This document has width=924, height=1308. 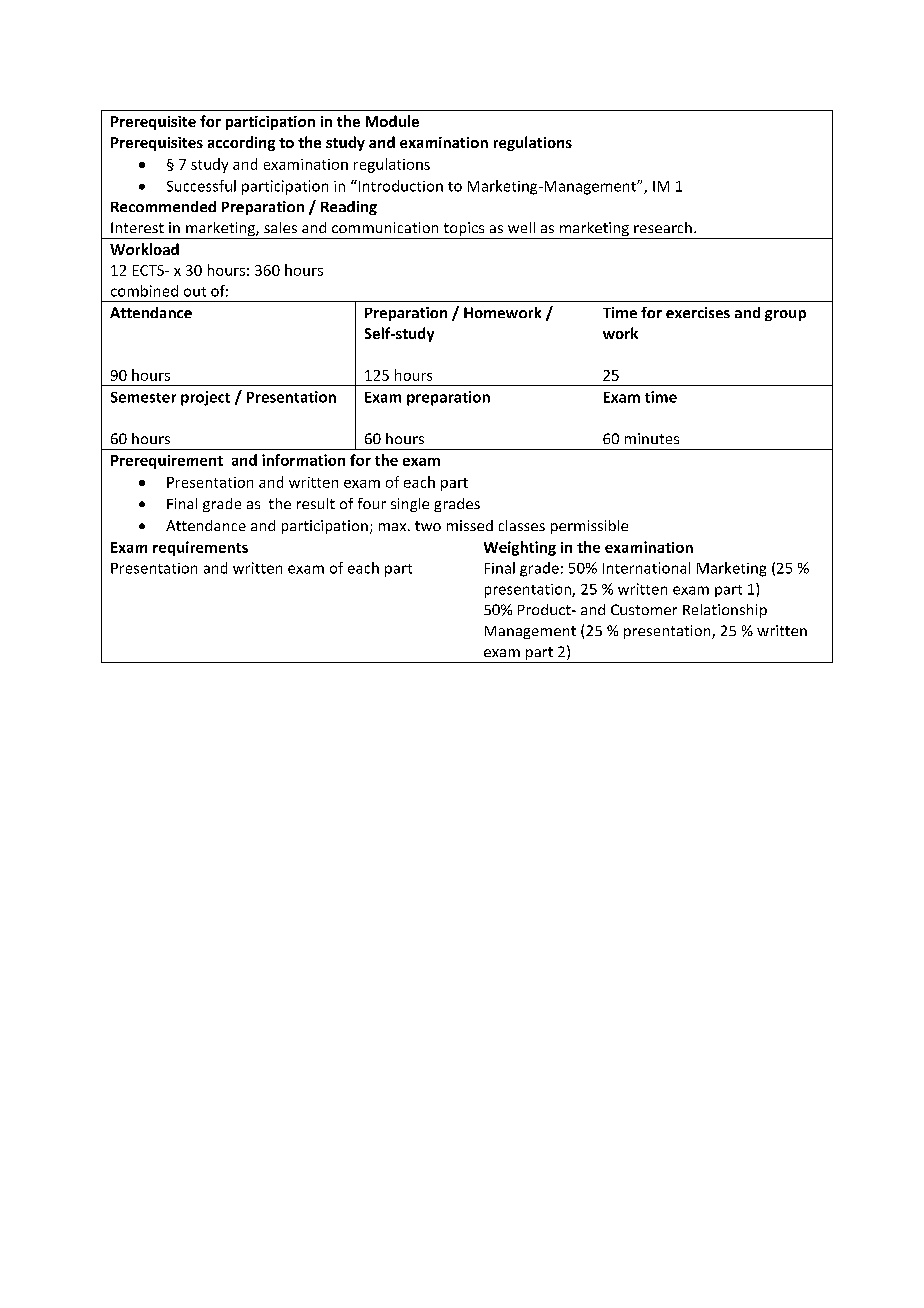 I want to click on according, so click(x=241, y=143).
